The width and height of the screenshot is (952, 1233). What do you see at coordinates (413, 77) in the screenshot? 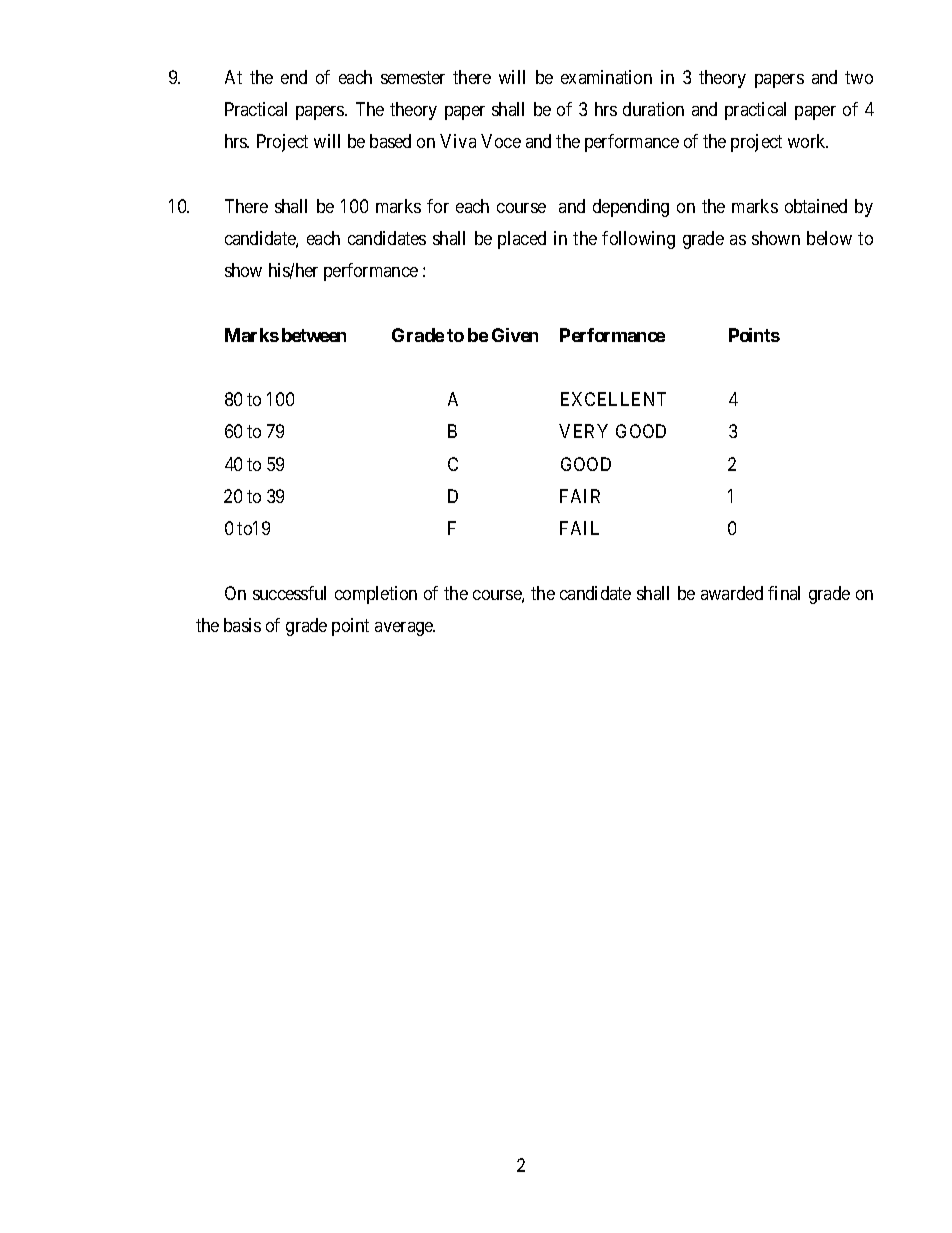
I see `semester` at bounding box center [413, 77].
